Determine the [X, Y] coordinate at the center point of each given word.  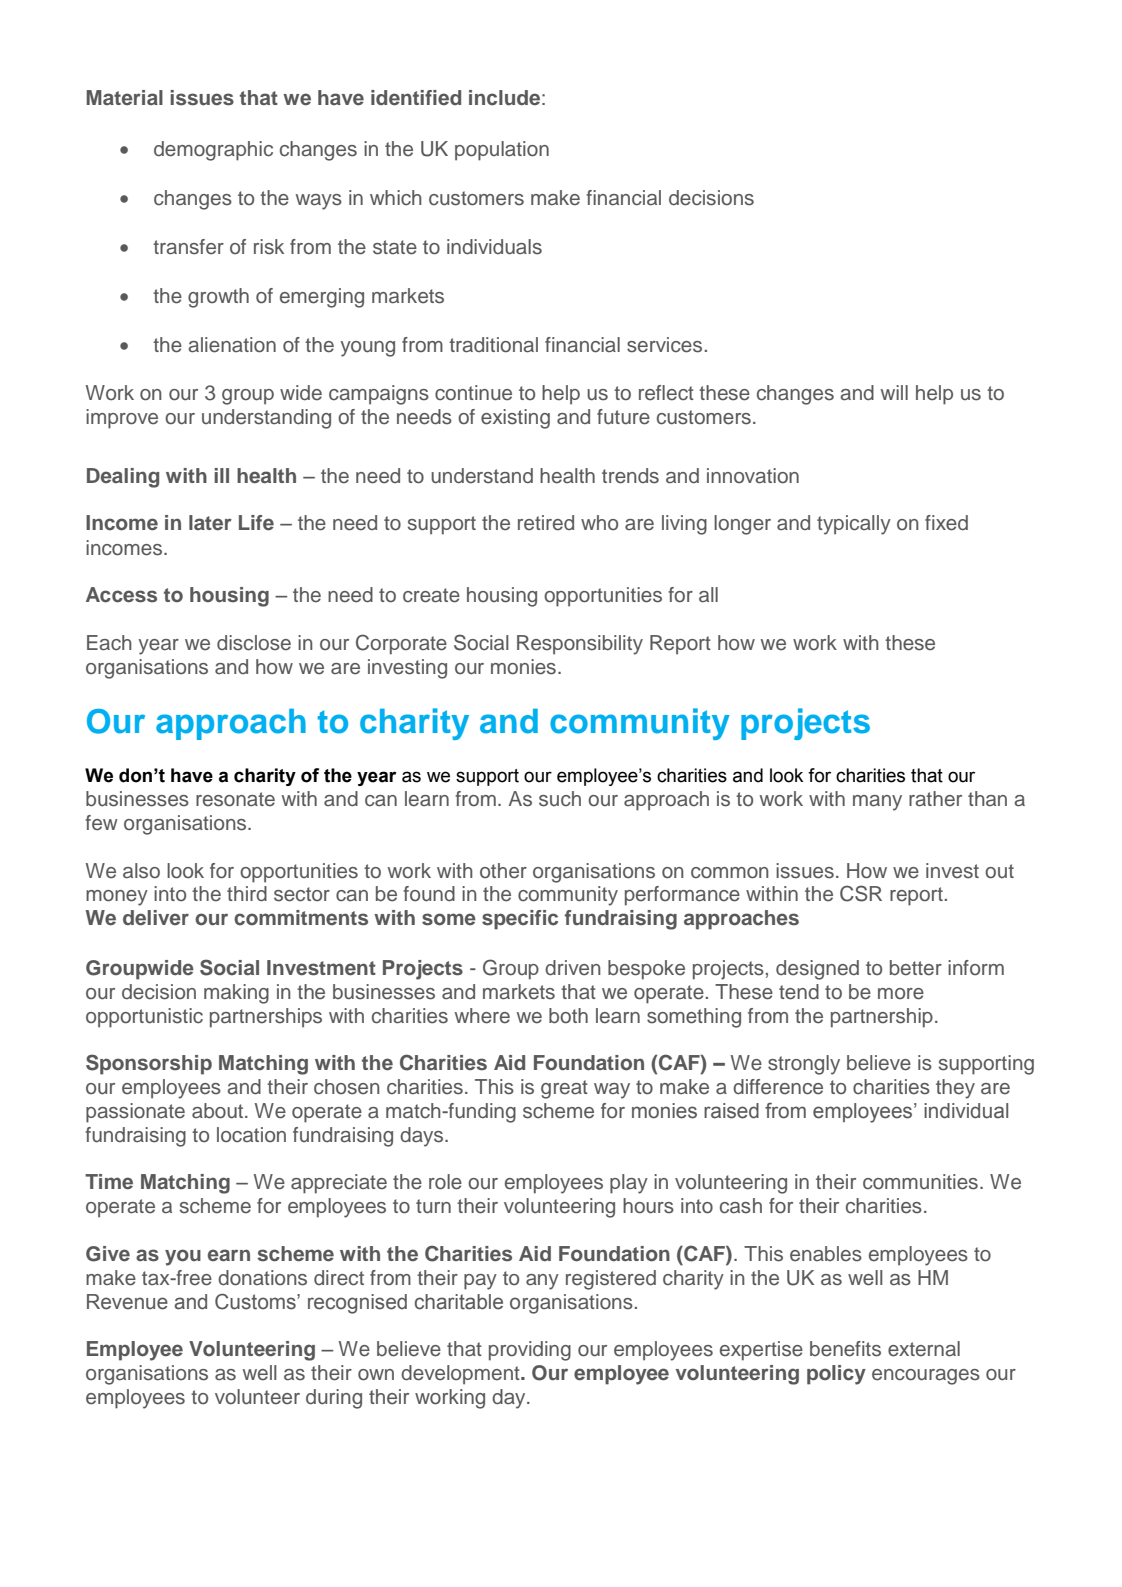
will [894, 392]
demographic [213, 151]
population [502, 151]
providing [530, 1351]
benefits [845, 1349]
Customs [256, 1302]
